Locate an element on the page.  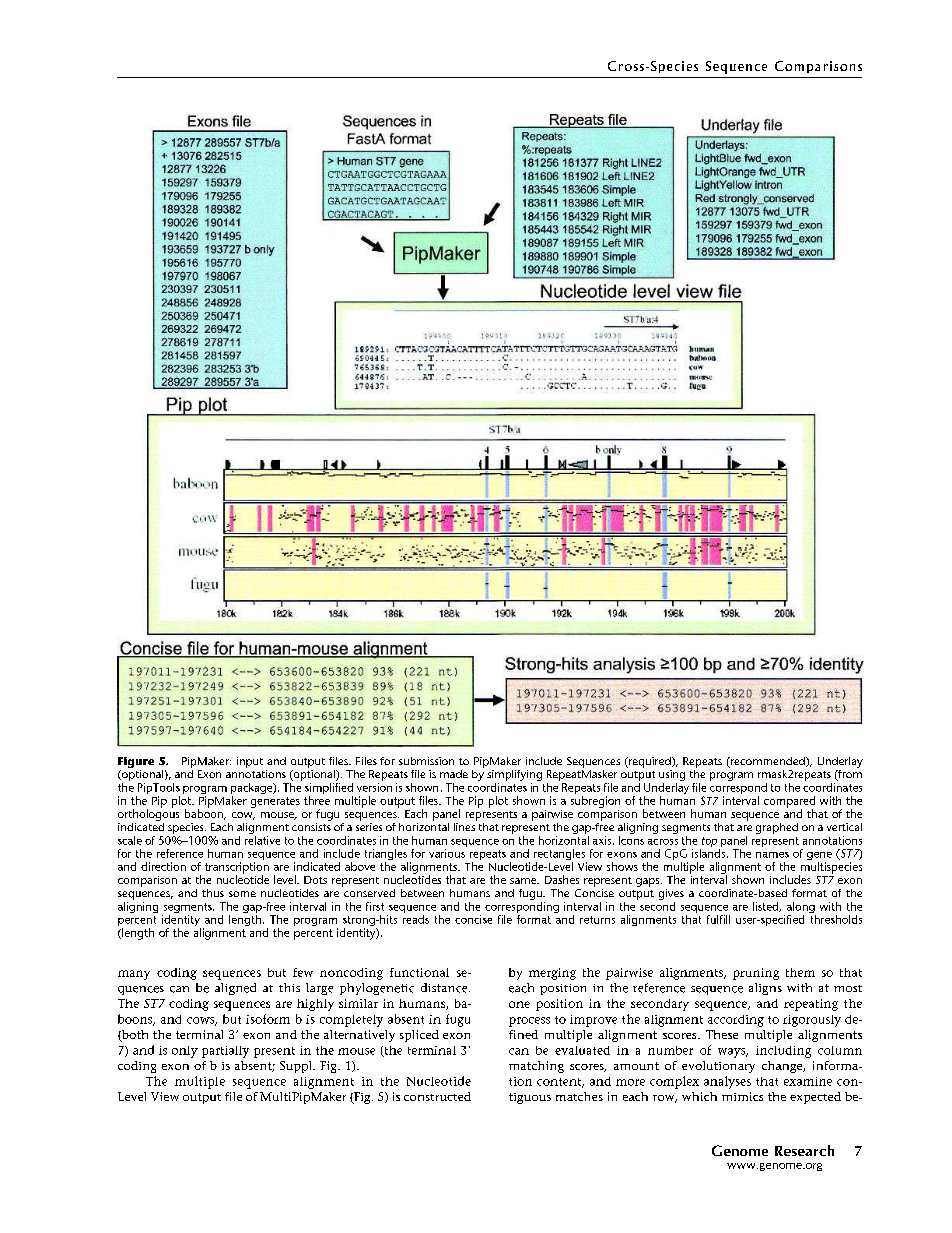
process is located at coordinates (529, 1022).
